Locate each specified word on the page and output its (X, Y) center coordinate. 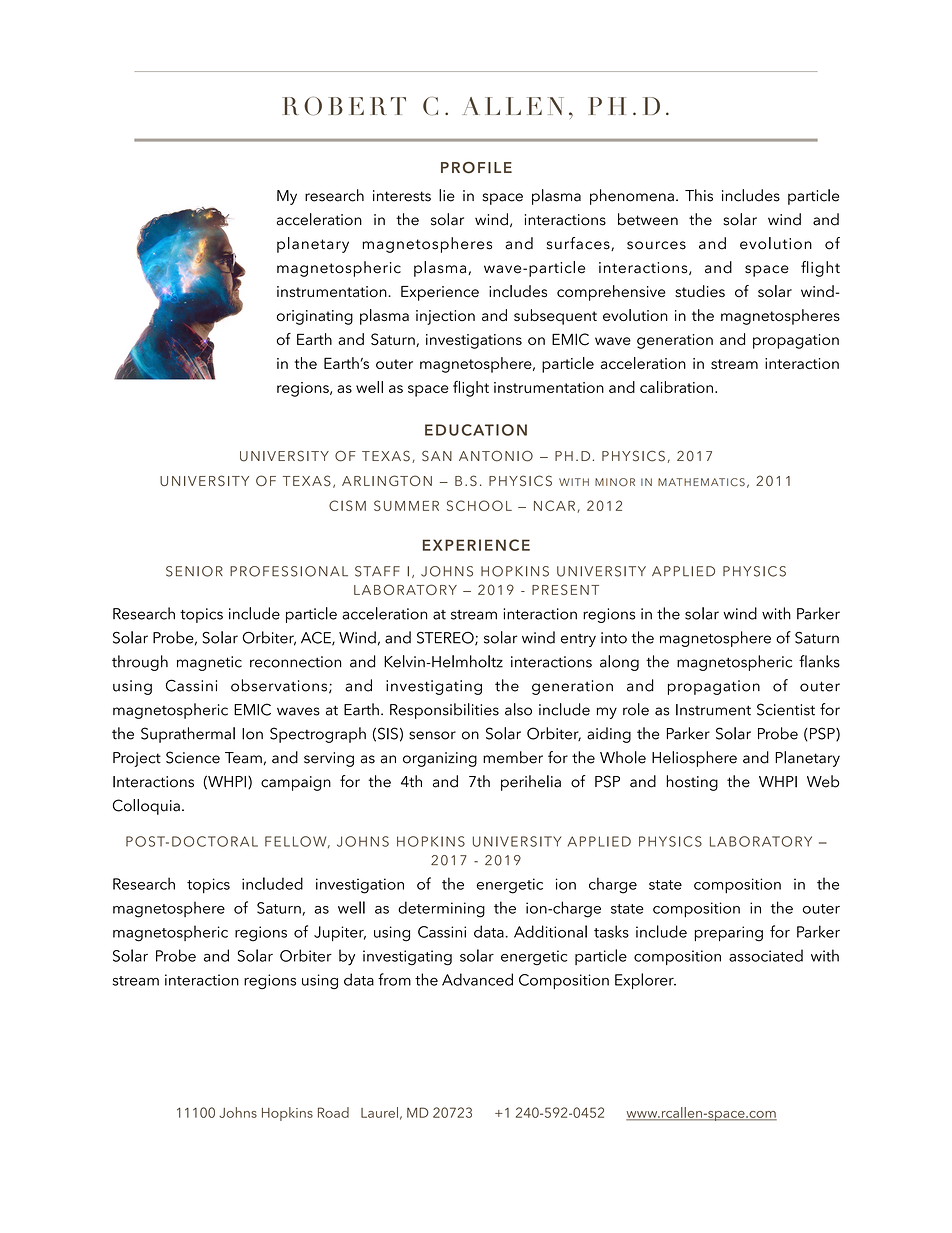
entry (578, 640)
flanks (819, 661)
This (699, 195)
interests (402, 196)
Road (333, 1112)
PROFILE (476, 167)
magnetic (209, 663)
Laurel (379, 1112)
